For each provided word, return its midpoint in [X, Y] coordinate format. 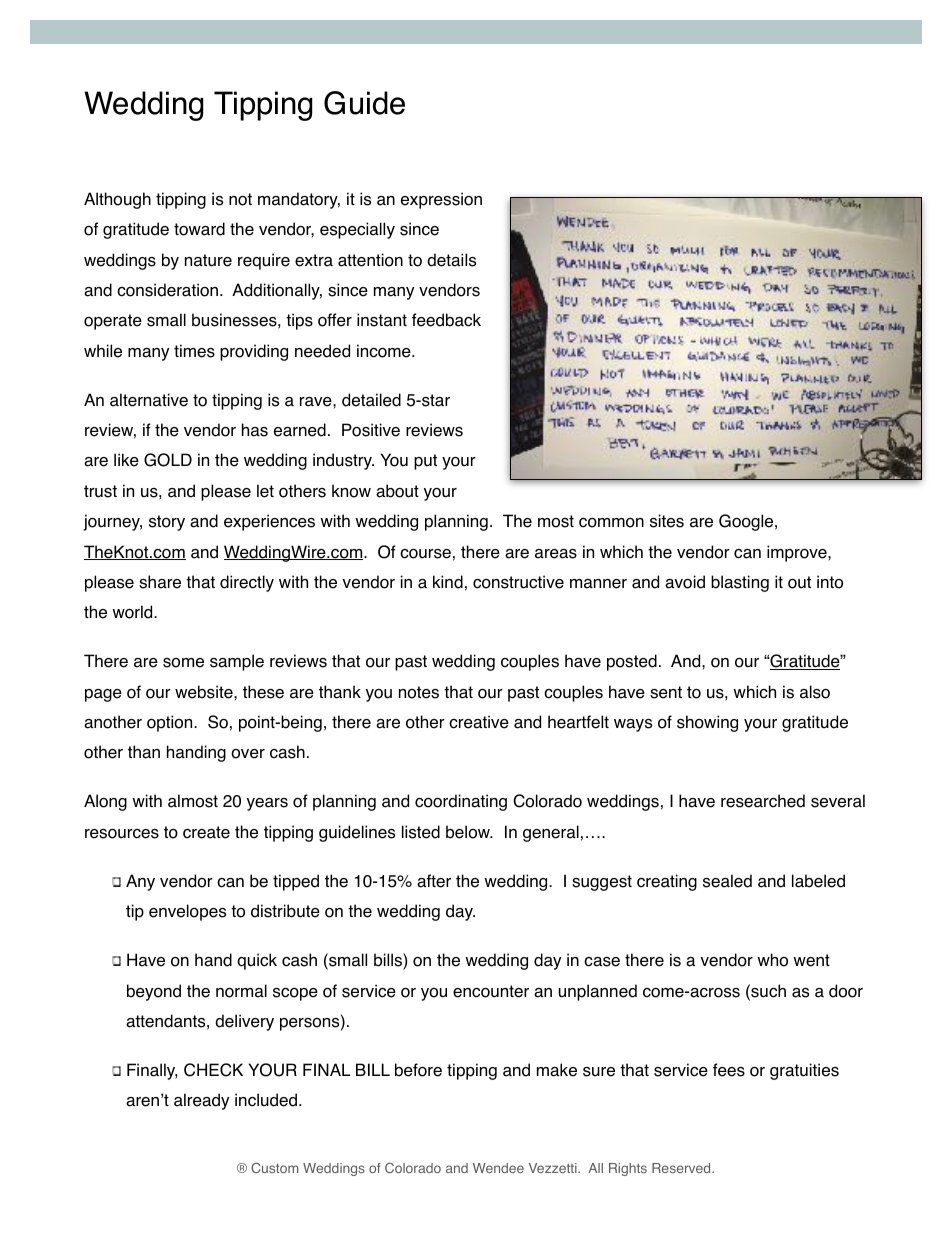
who [772, 960]
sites [667, 521]
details [451, 260]
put [425, 462]
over [248, 754]
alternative [149, 400]
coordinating [461, 802]
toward [199, 229]
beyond [154, 992]
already [201, 1101]
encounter [491, 991]
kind [448, 582]
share [160, 582]
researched [763, 801]
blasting [740, 583]
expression [441, 200]
